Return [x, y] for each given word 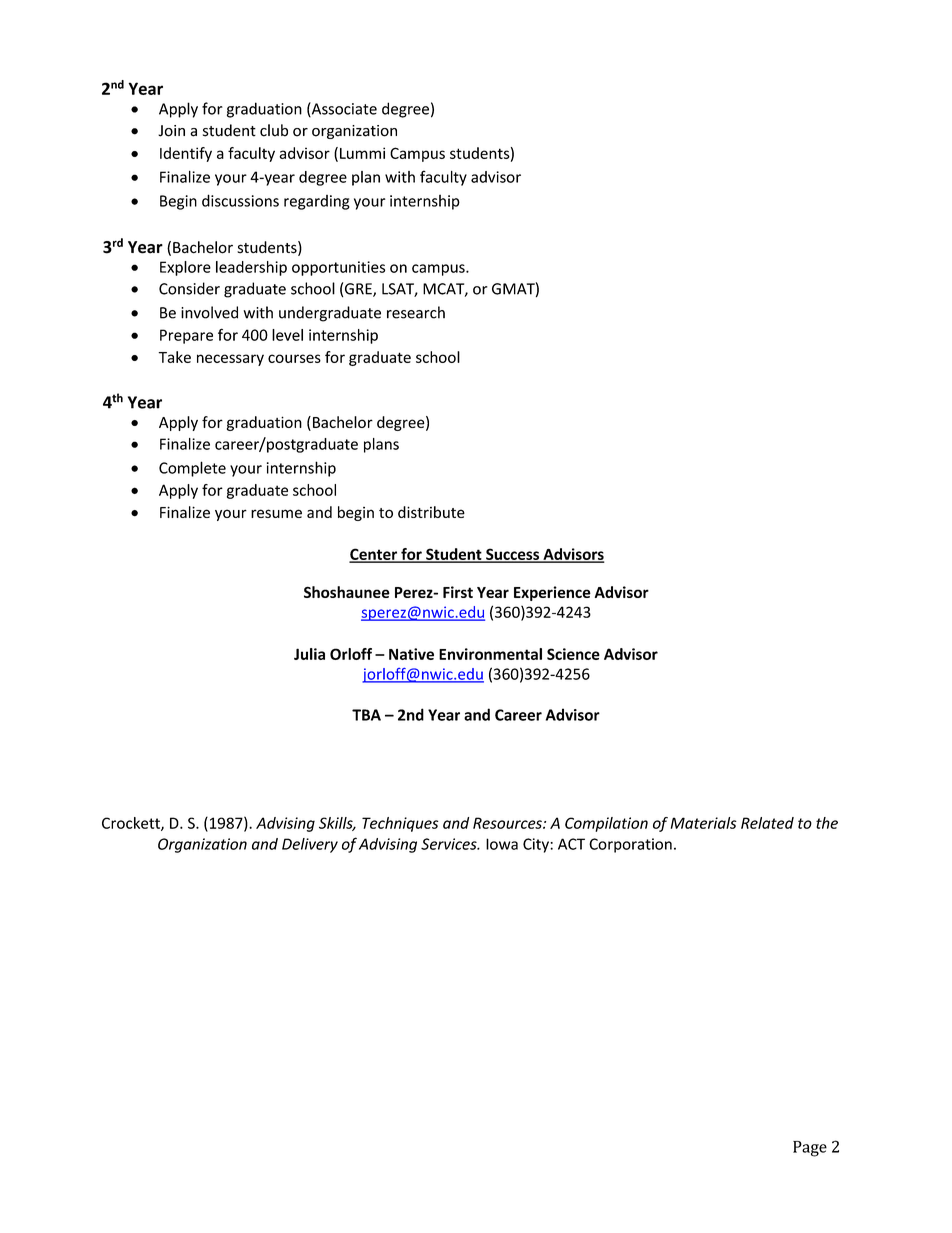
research [416, 312]
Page [810, 1149]
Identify [186, 154]
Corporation [630, 845]
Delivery [310, 845]
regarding [317, 202]
